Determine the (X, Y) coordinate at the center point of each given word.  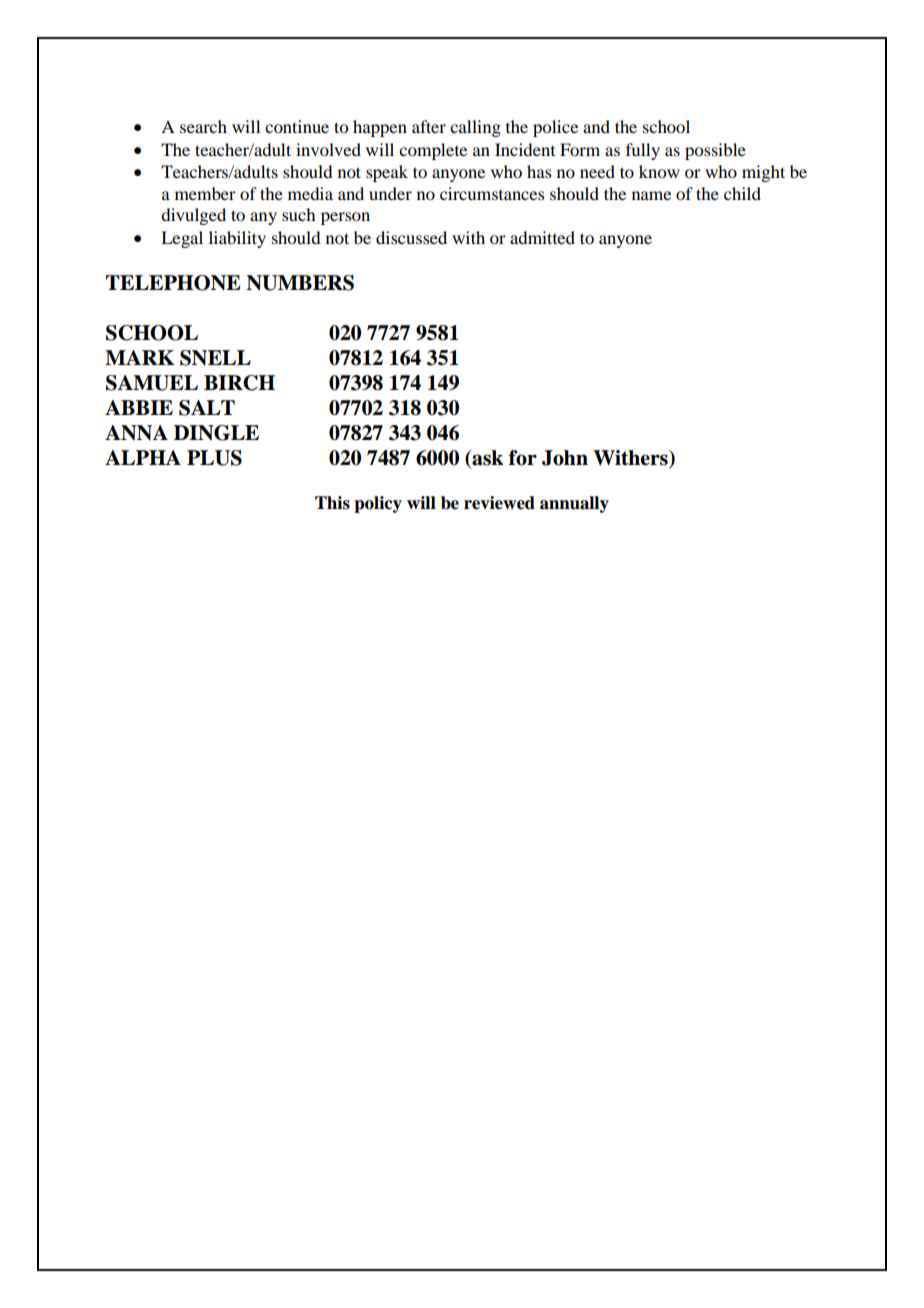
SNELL (215, 358)
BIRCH (239, 383)
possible (715, 151)
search (203, 126)
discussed (411, 237)
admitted (542, 237)
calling (475, 128)
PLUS (214, 458)
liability (237, 239)
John (565, 458)
